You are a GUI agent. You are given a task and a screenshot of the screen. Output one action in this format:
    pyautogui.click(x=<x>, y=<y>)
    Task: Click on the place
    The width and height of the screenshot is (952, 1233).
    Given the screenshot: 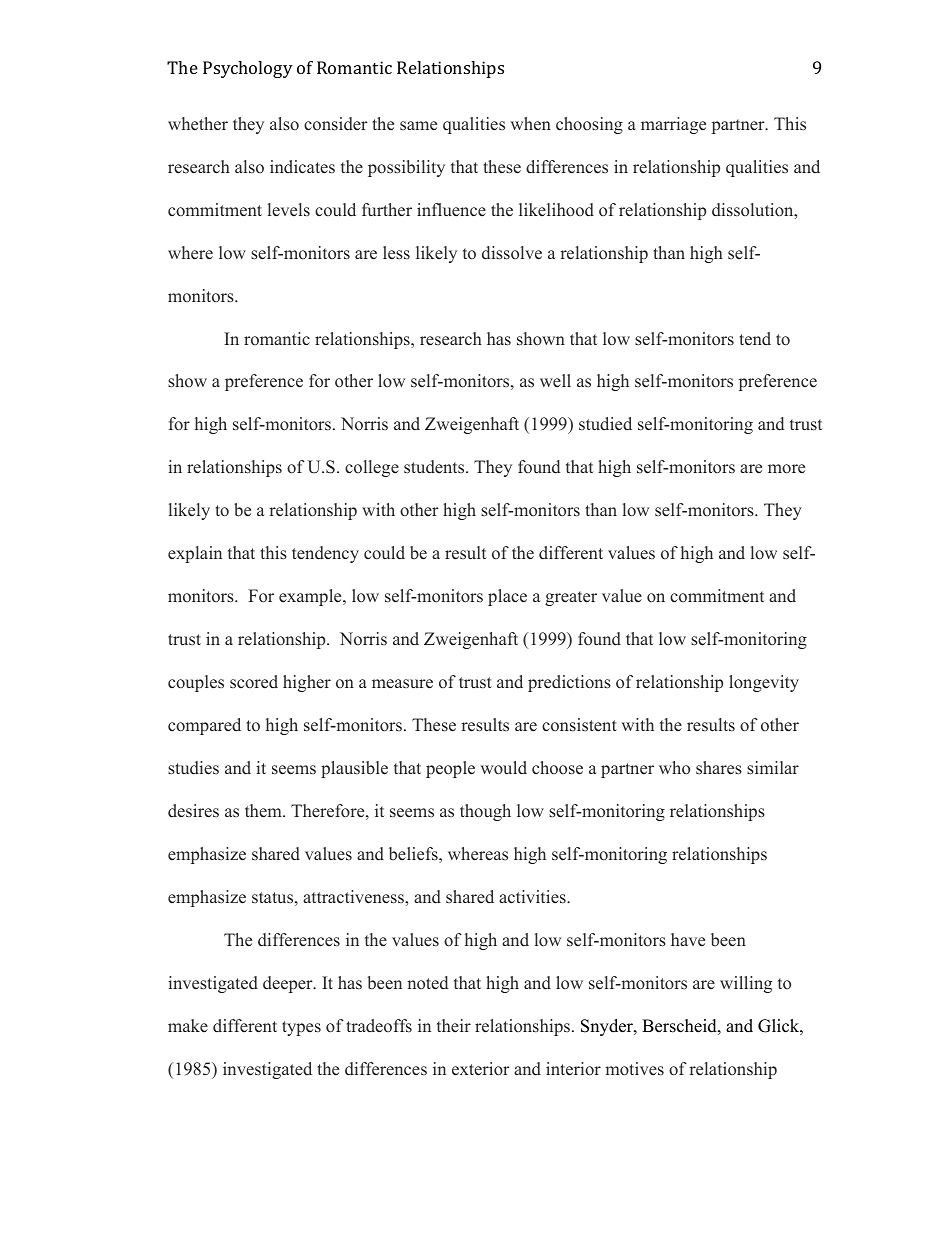 What is the action you would take?
    pyautogui.click(x=507, y=597)
